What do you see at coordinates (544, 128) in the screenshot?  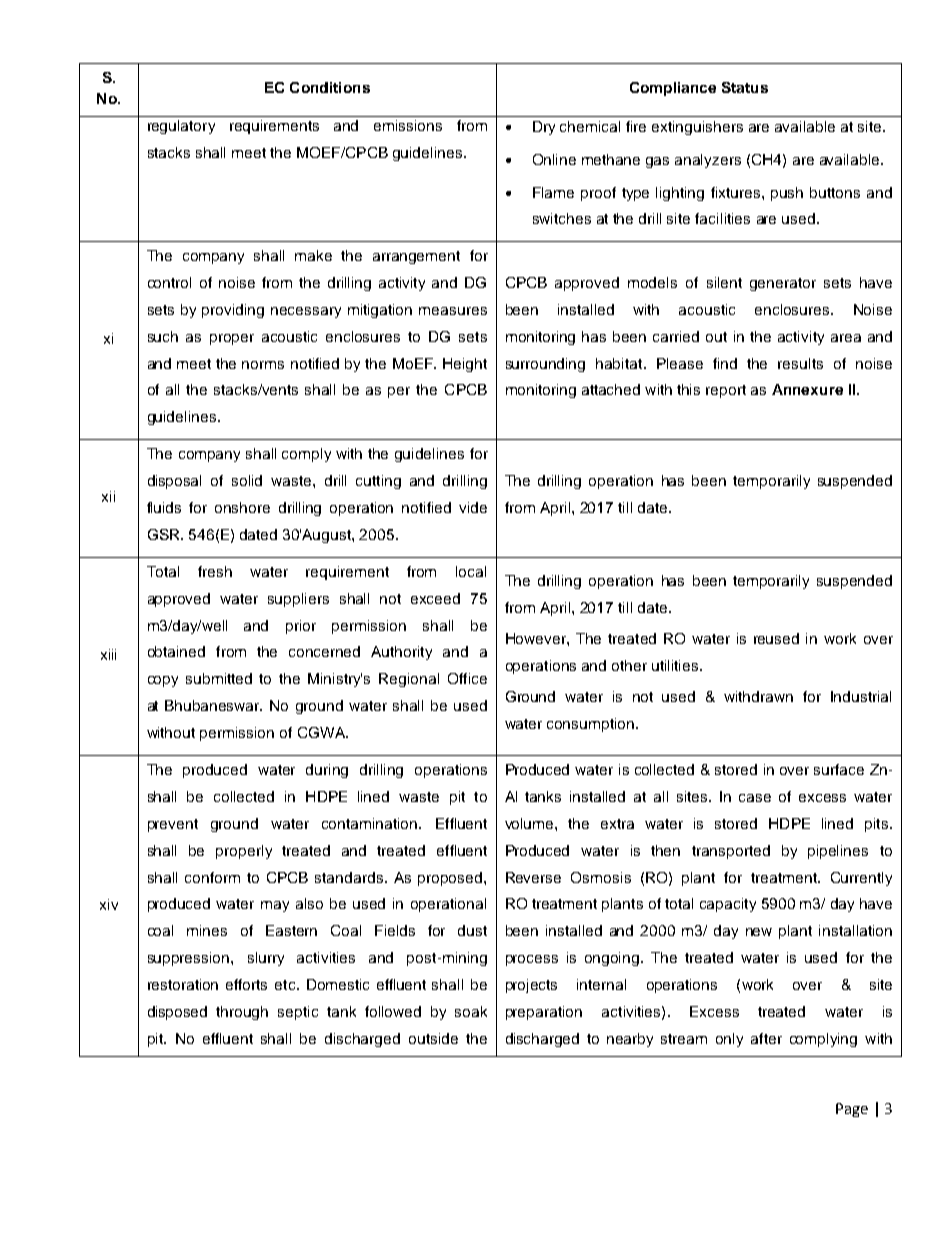 I see `Dry` at bounding box center [544, 128].
